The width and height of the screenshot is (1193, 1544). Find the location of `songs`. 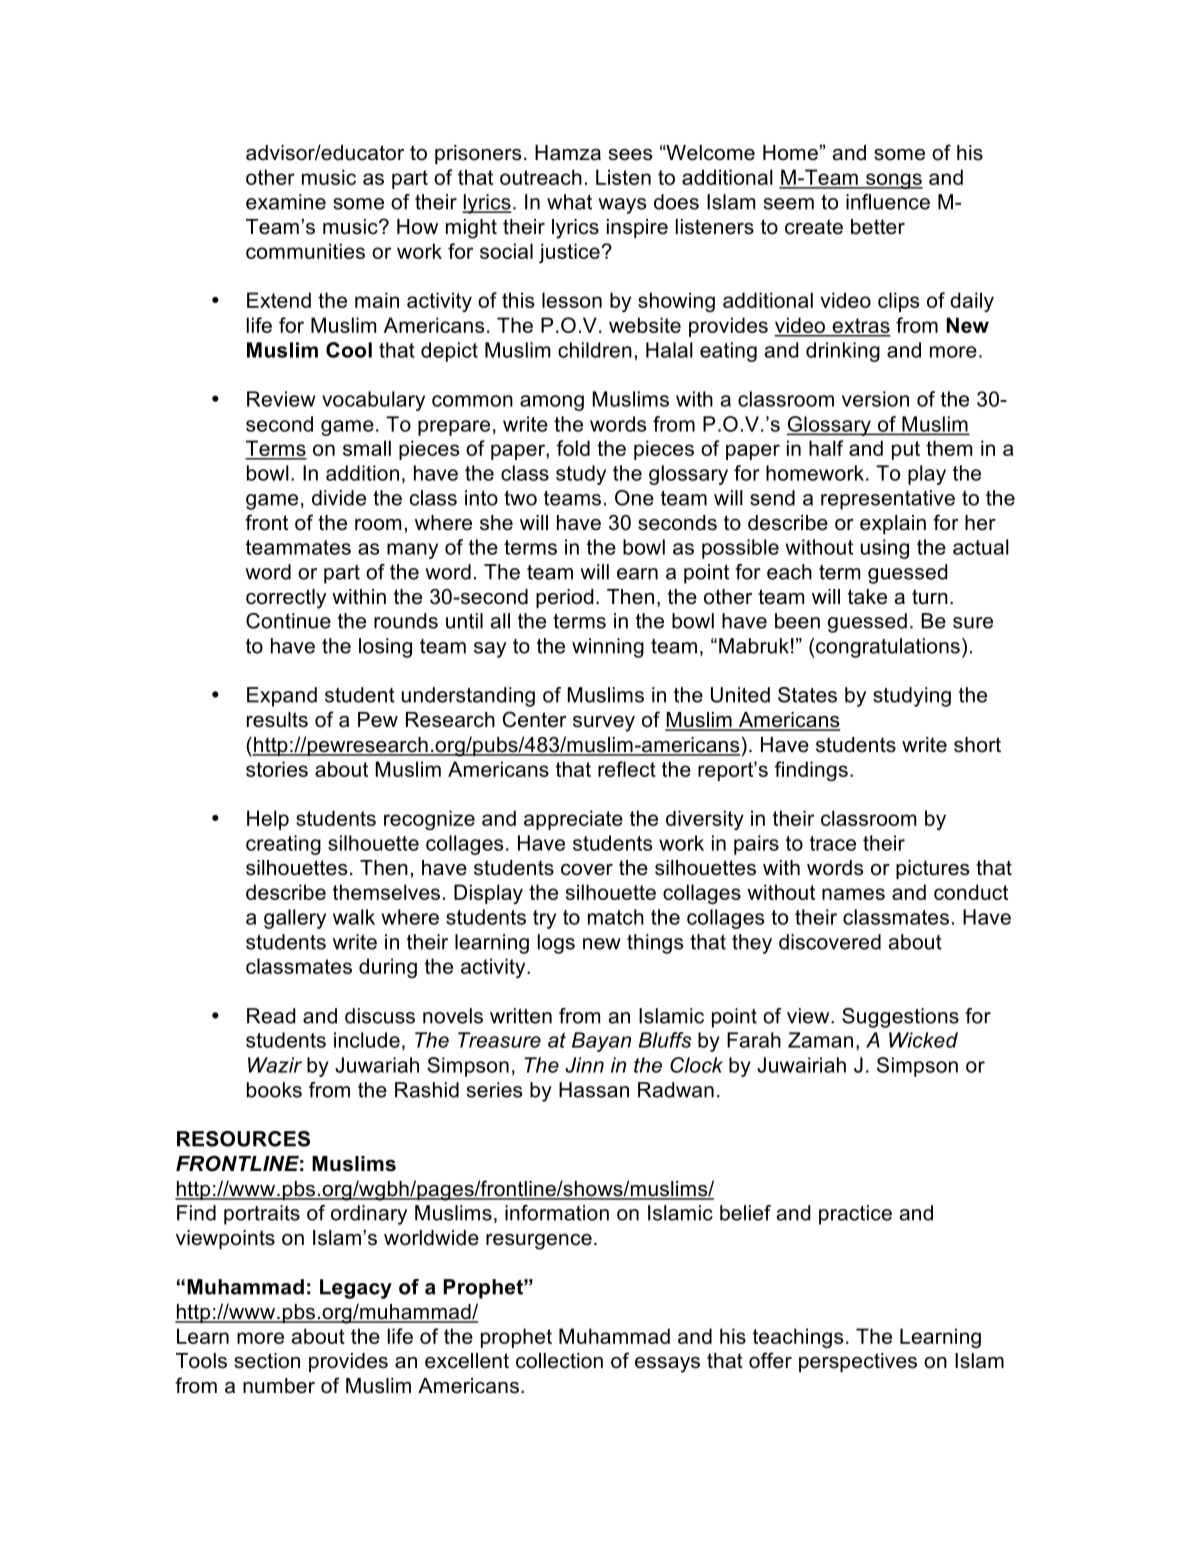

songs is located at coordinates (893, 181).
